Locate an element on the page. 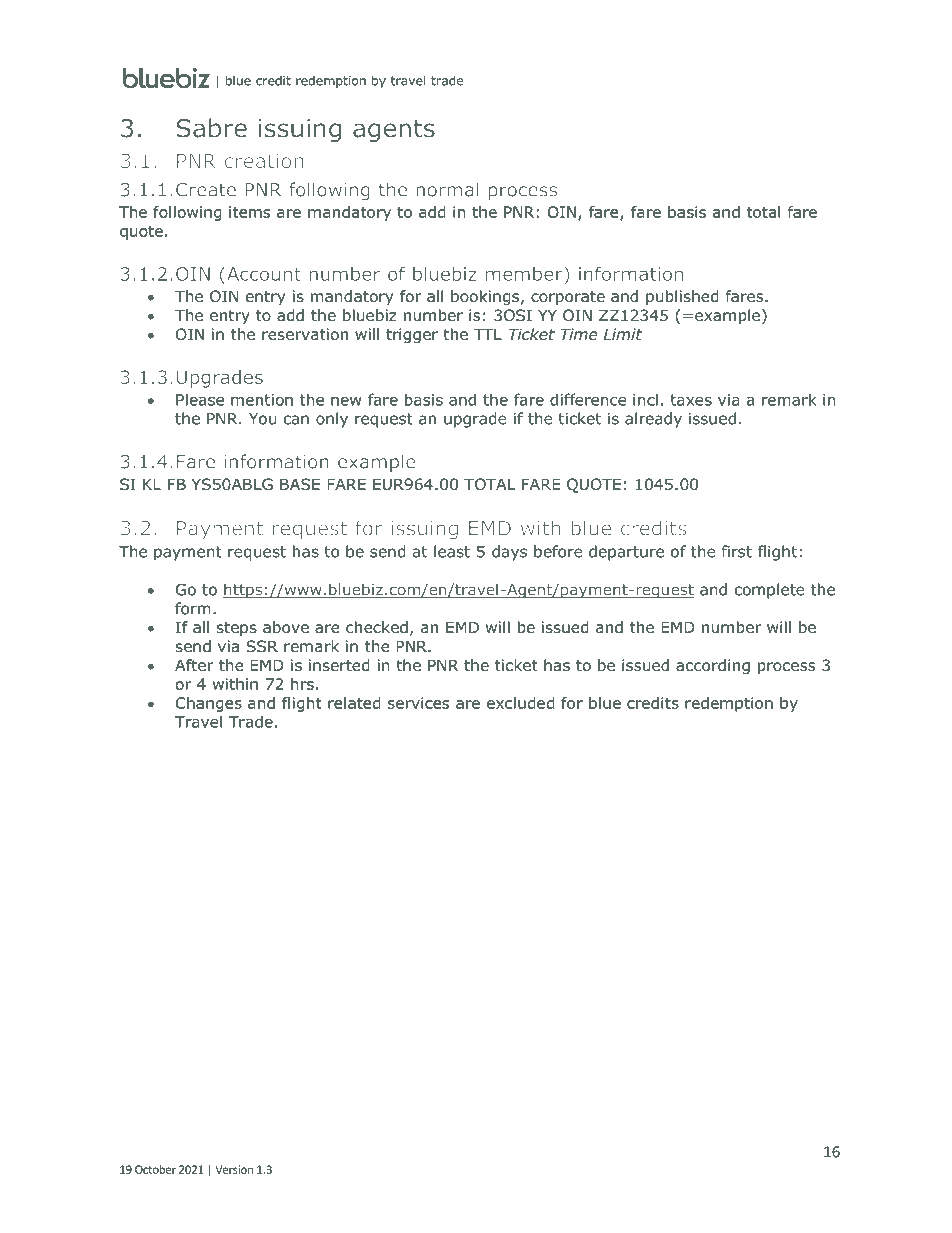 Image resolution: width=952 pixels, height=1233 pixels. BASE is located at coordinates (300, 484).
